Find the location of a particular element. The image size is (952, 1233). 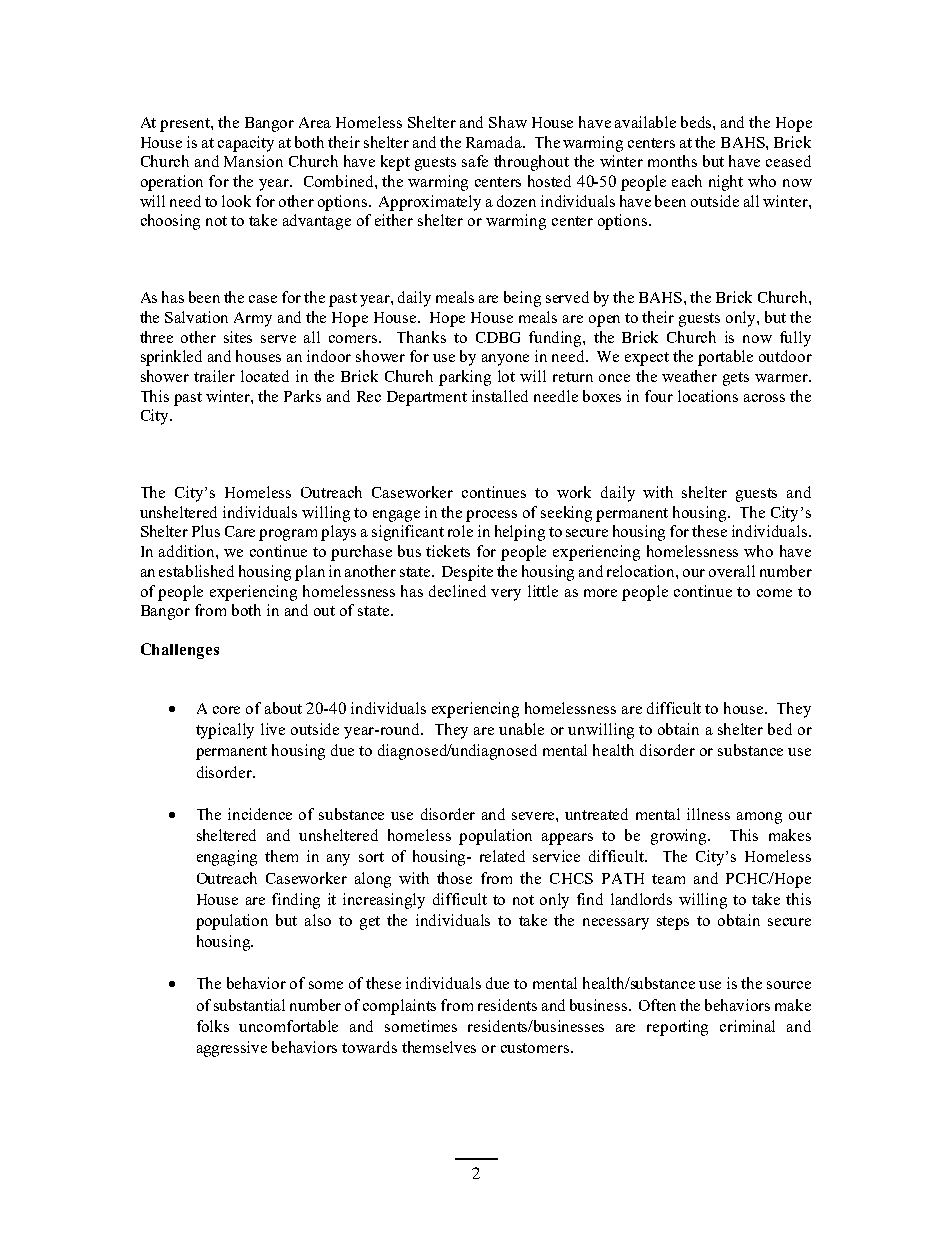

overall is located at coordinates (732, 571).
